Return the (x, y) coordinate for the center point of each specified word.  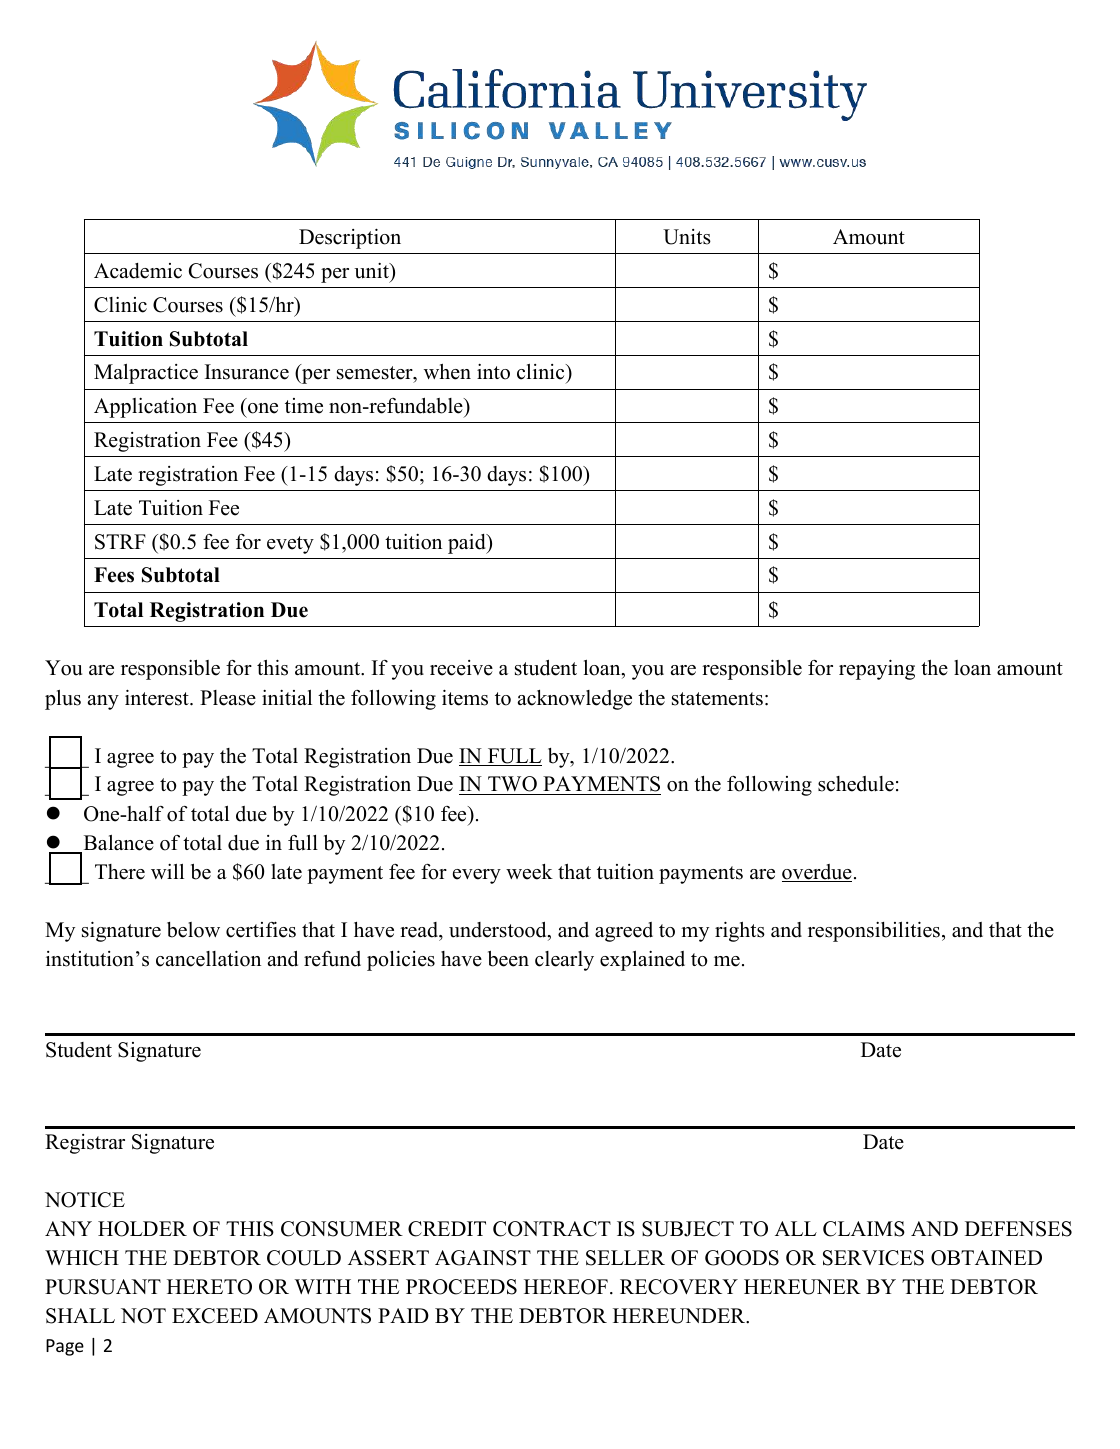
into (493, 372)
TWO (512, 785)
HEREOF (566, 1287)
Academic (138, 271)
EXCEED (215, 1316)
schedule (856, 784)
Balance (117, 844)
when (447, 372)
